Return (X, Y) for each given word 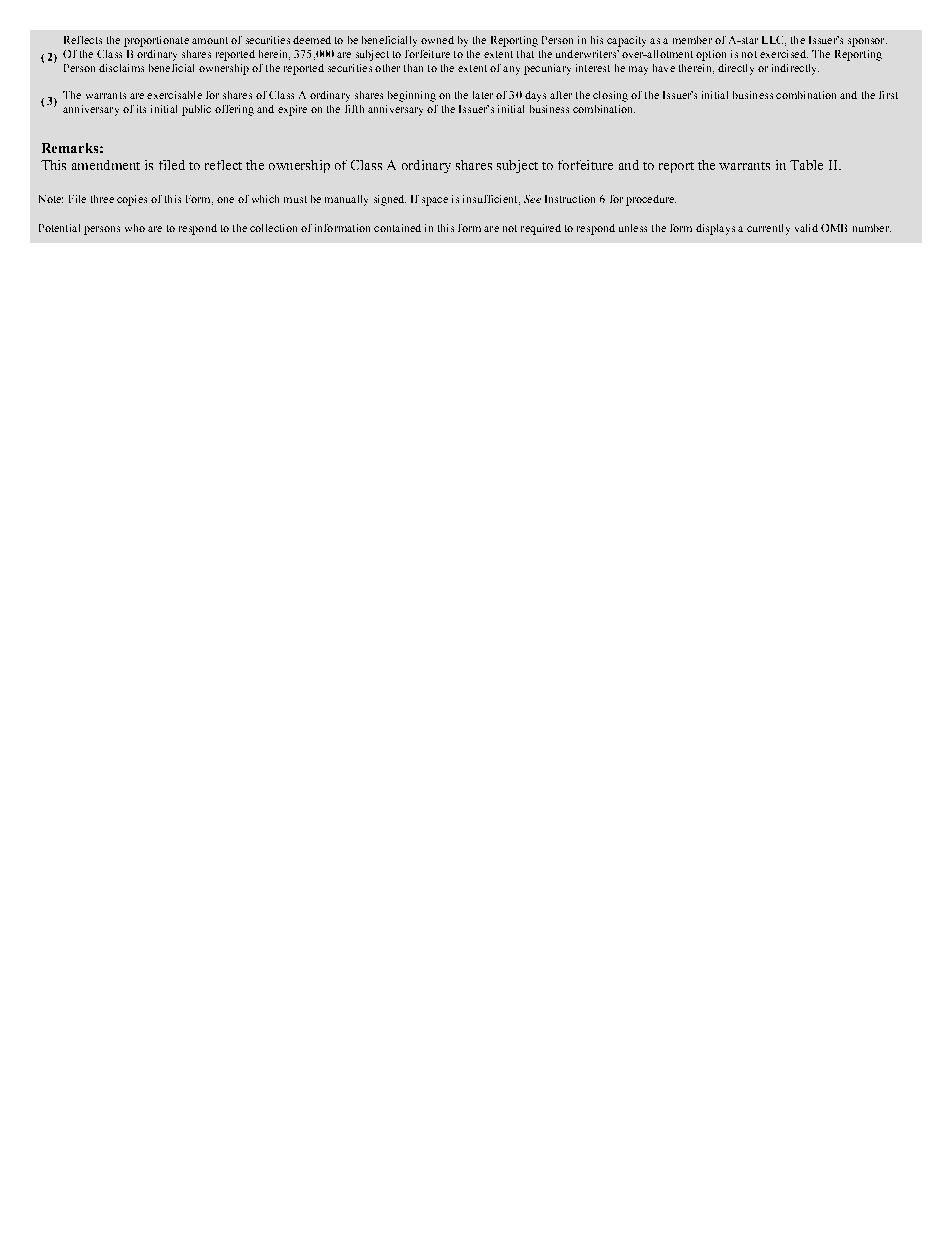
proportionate (156, 41)
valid (806, 228)
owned (437, 40)
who (135, 228)
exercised (784, 54)
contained (397, 228)
